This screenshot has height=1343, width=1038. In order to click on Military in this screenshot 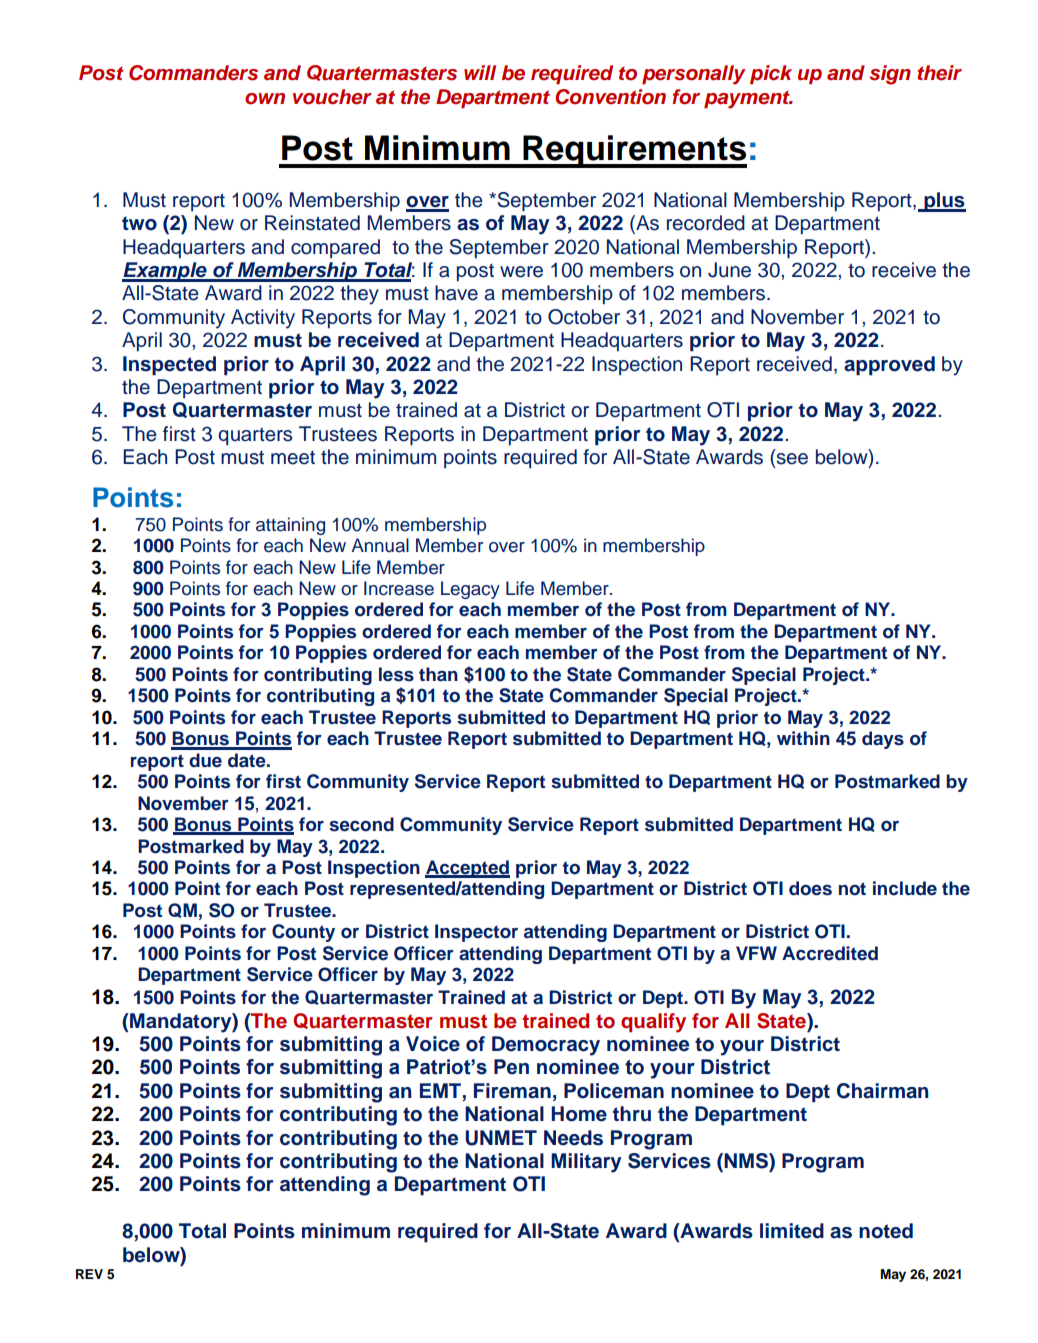, I will do `click(586, 1163)`.
